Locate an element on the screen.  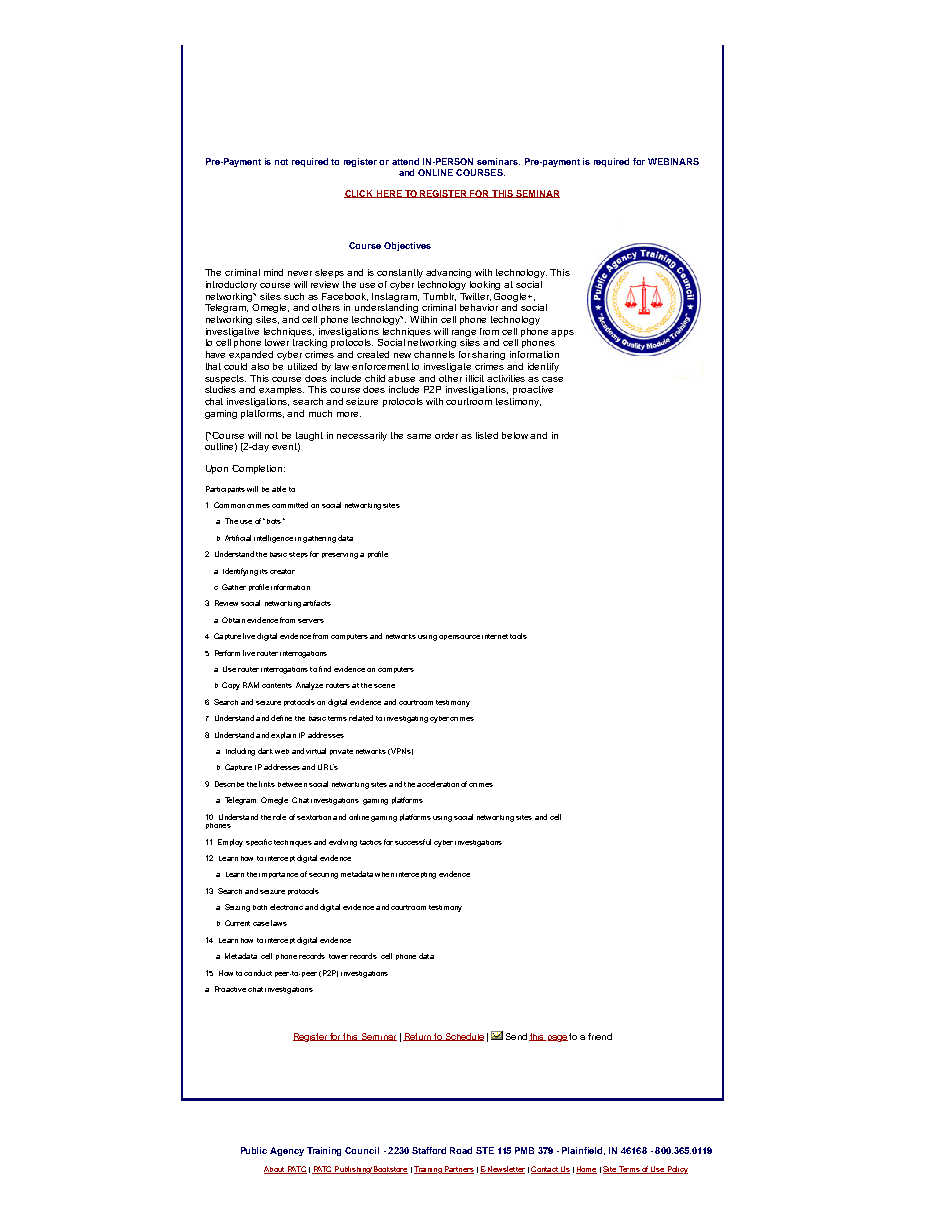
tools is located at coordinates (518, 636).
